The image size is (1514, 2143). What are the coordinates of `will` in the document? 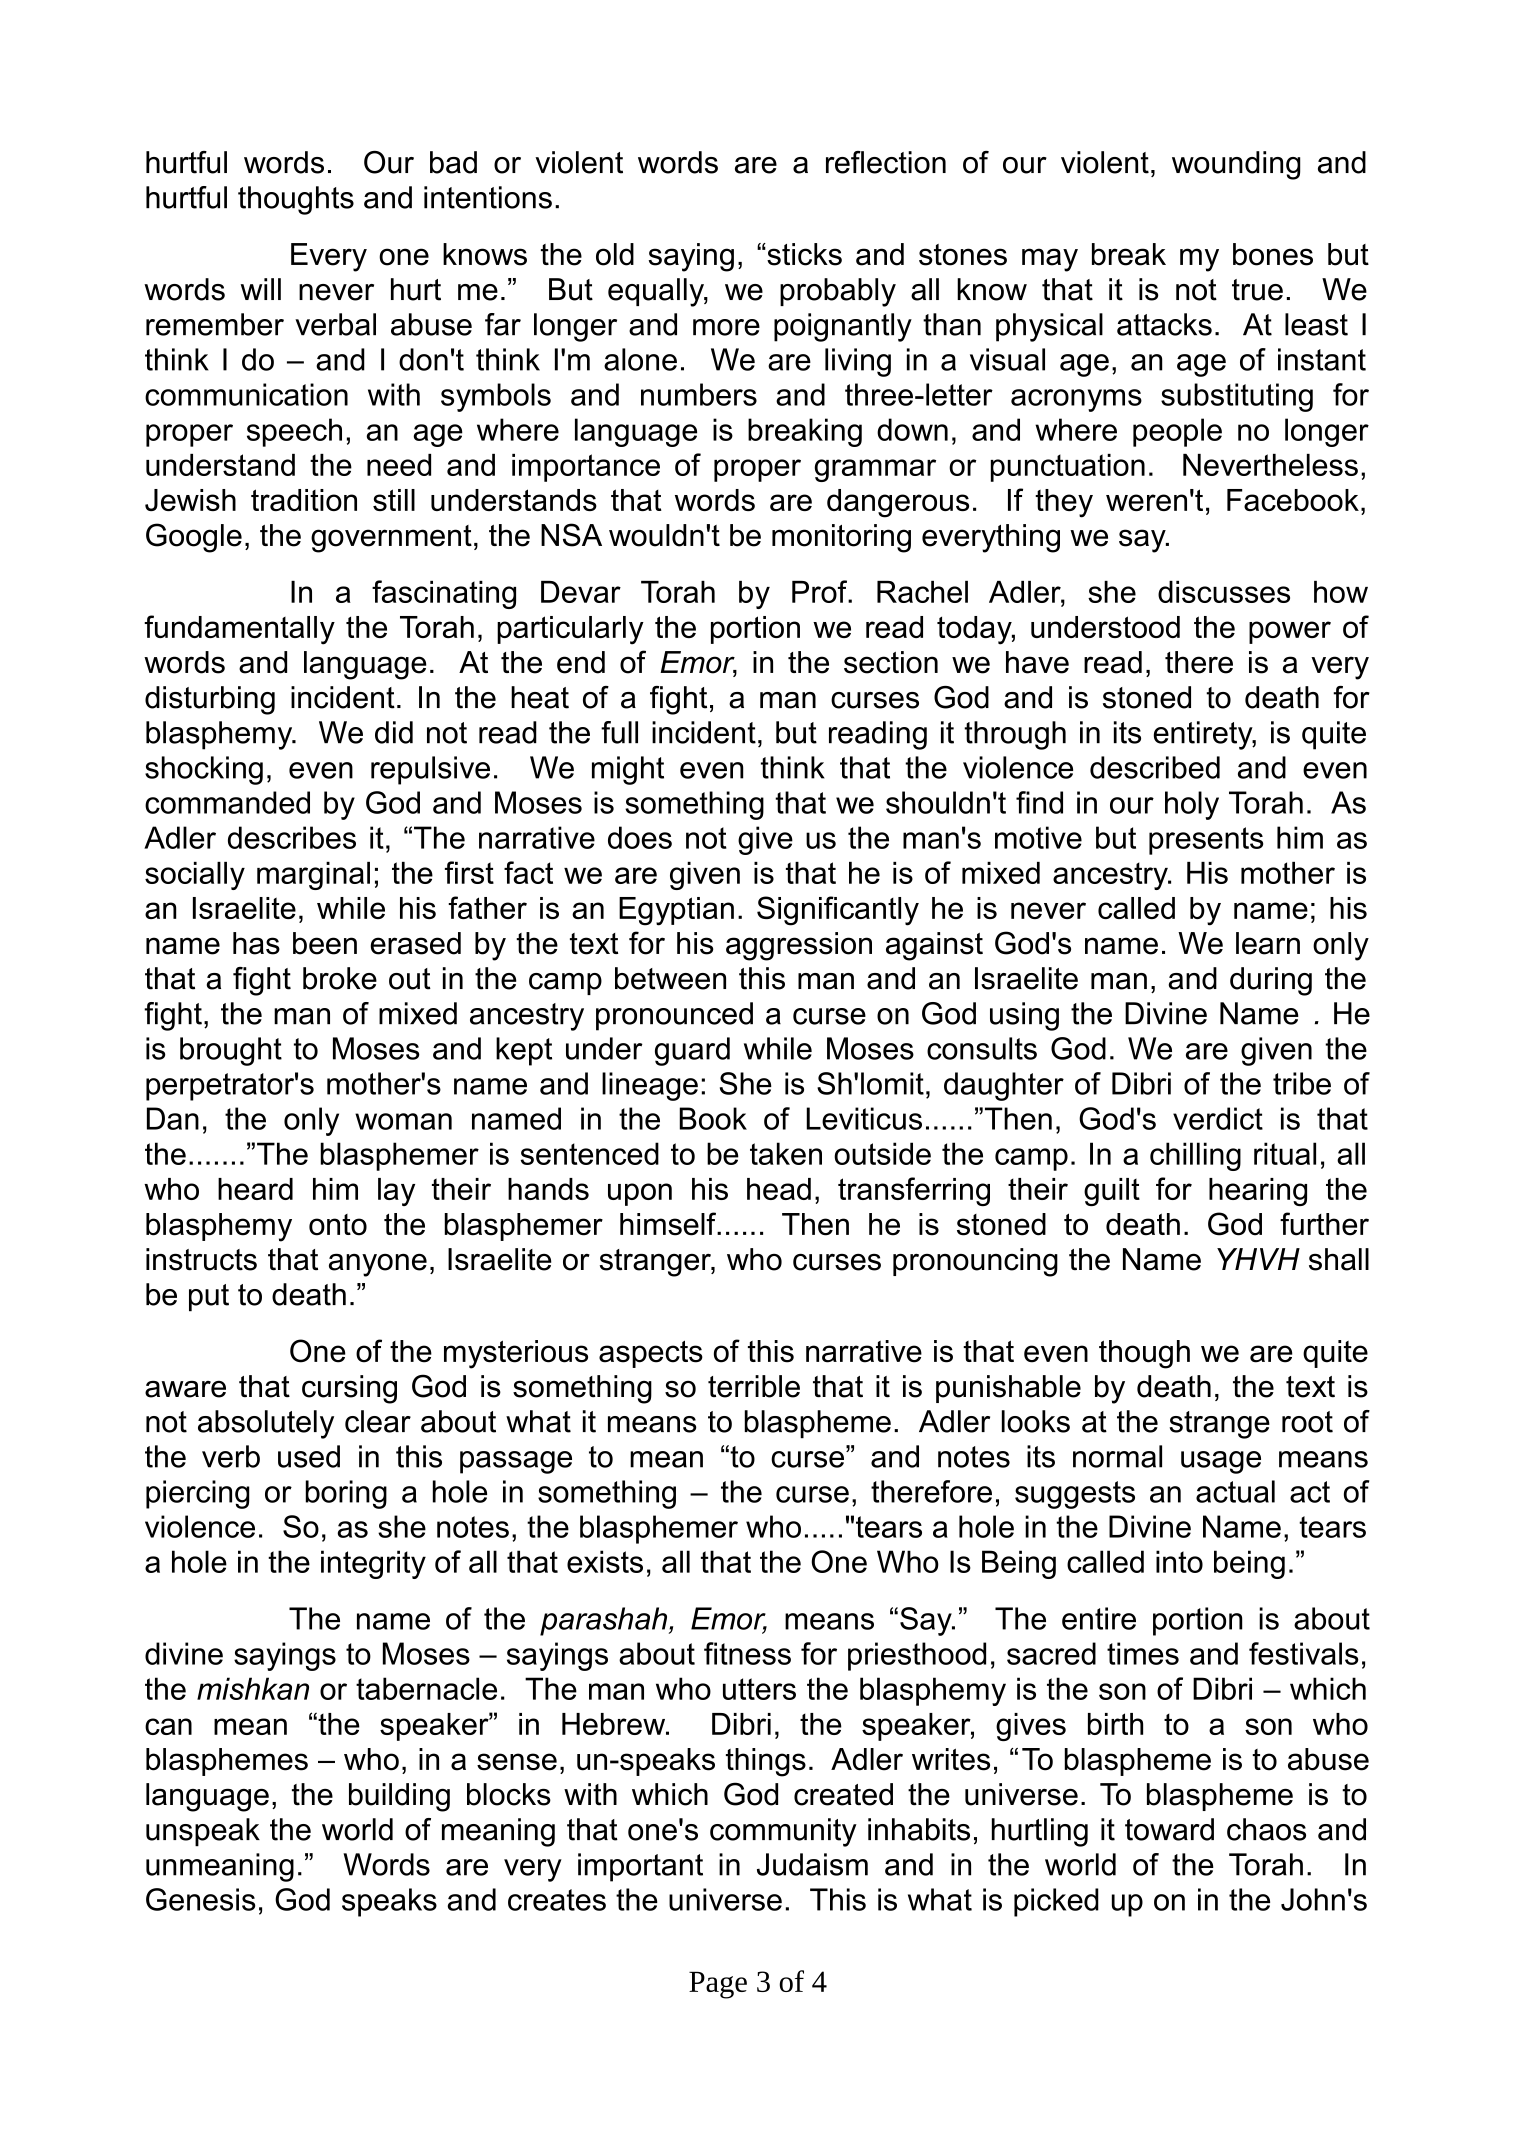 It's located at (261, 289).
